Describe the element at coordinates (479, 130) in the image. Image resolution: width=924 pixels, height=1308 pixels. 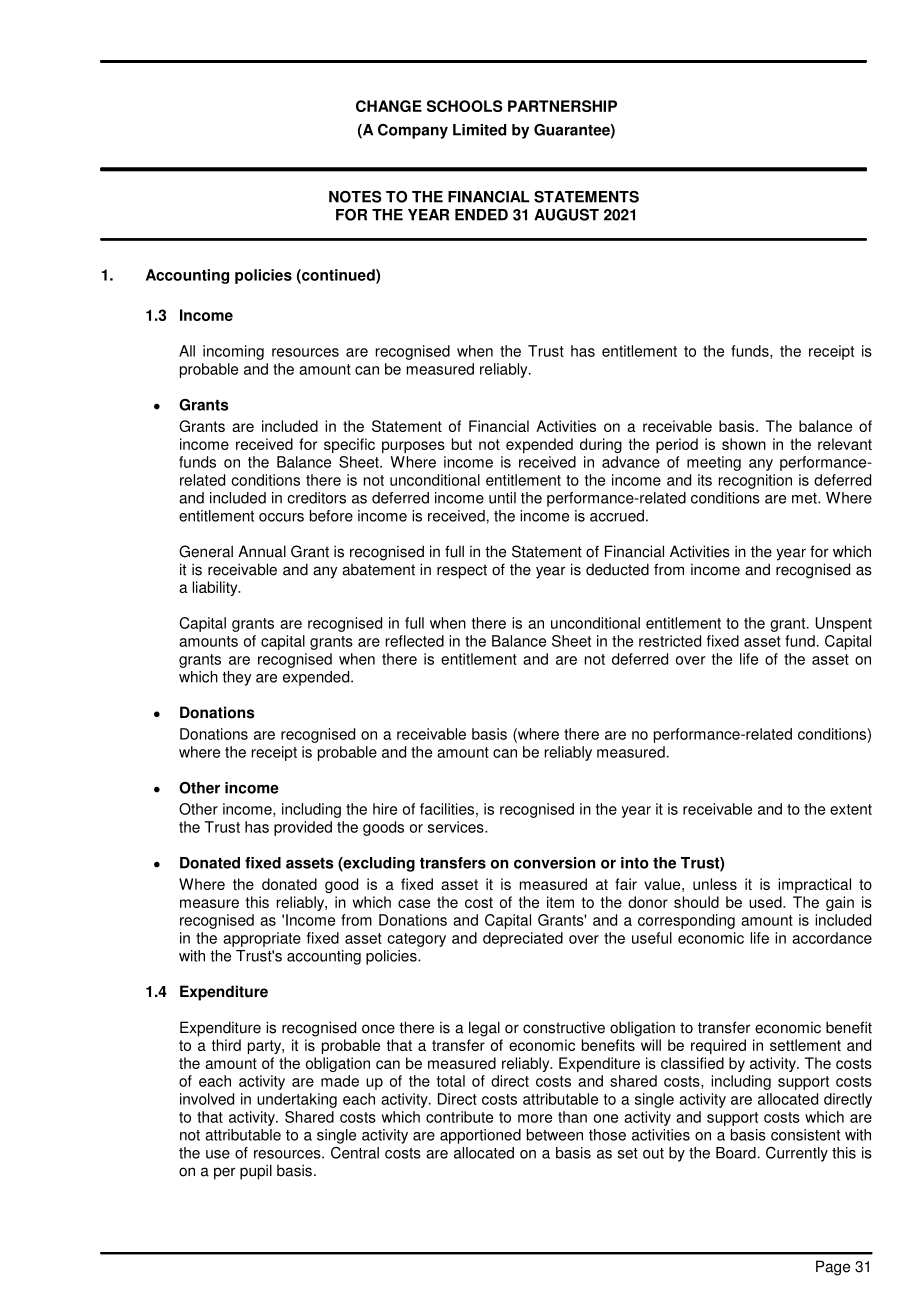
I see `Limited` at that location.
